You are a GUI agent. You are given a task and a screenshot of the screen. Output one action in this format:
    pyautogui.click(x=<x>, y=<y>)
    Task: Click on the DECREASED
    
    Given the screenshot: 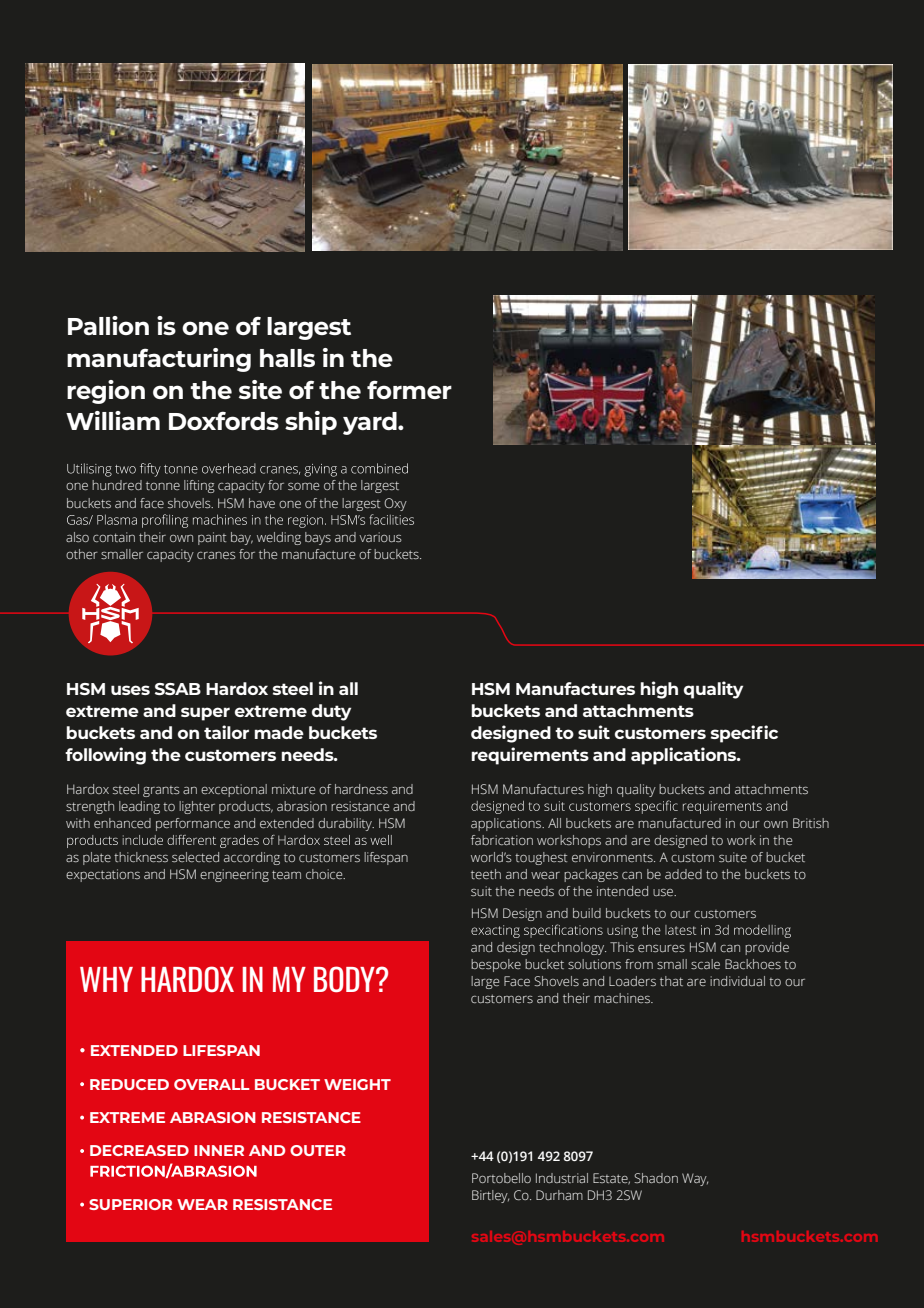 What is the action you would take?
    pyautogui.click(x=139, y=1150)
